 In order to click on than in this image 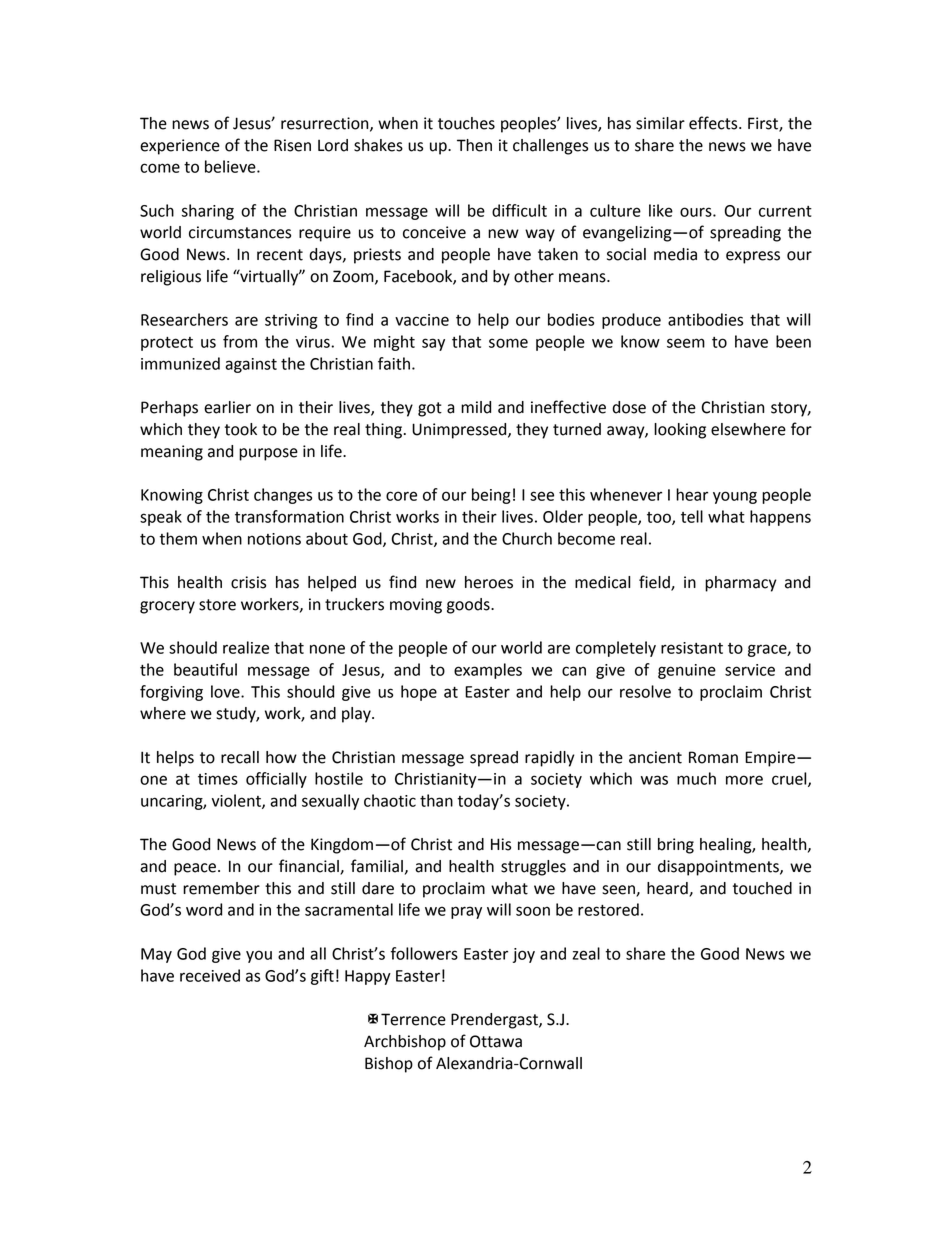, I will do `click(436, 800)`.
